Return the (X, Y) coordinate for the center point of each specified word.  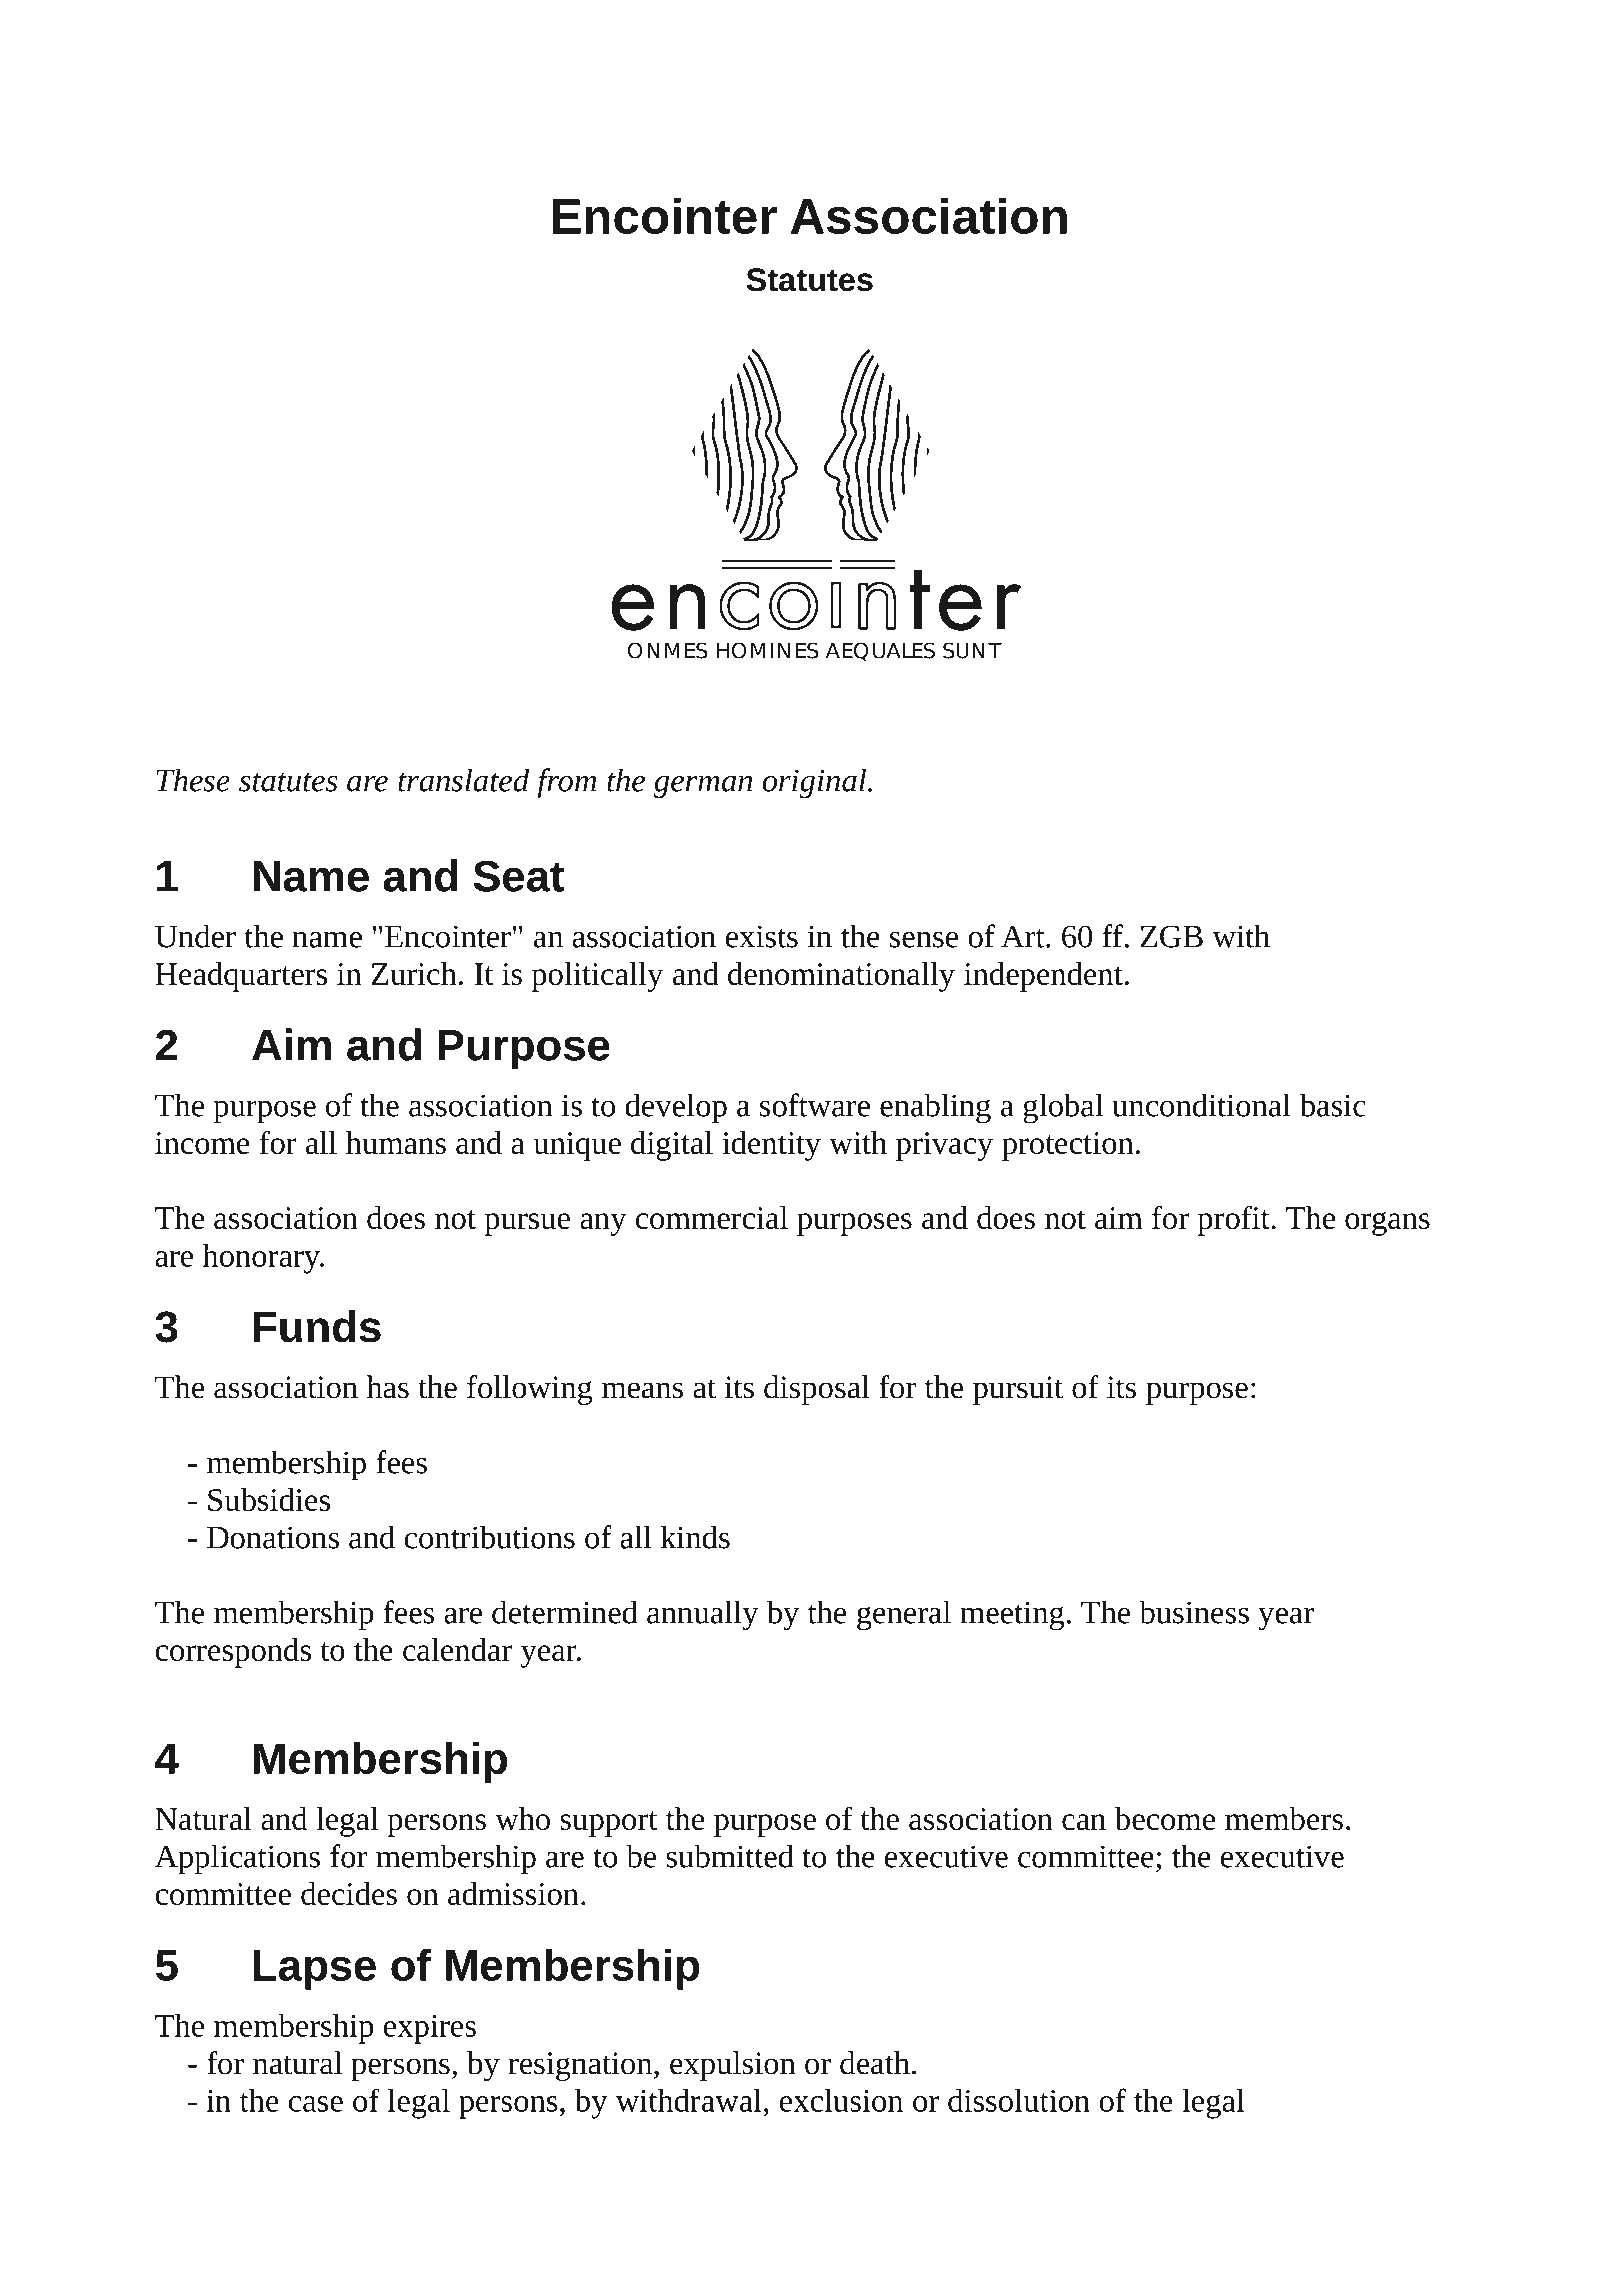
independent (1043, 977)
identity (771, 1146)
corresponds (233, 1653)
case (316, 2104)
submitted (730, 1856)
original (815, 783)
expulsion (733, 2066)
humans (396, 1142)
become (1165, 1818)
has (387, 1387)
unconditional (1201, 1105)
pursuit (1018, 1390)
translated (463, 780)
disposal (817, 1390)
